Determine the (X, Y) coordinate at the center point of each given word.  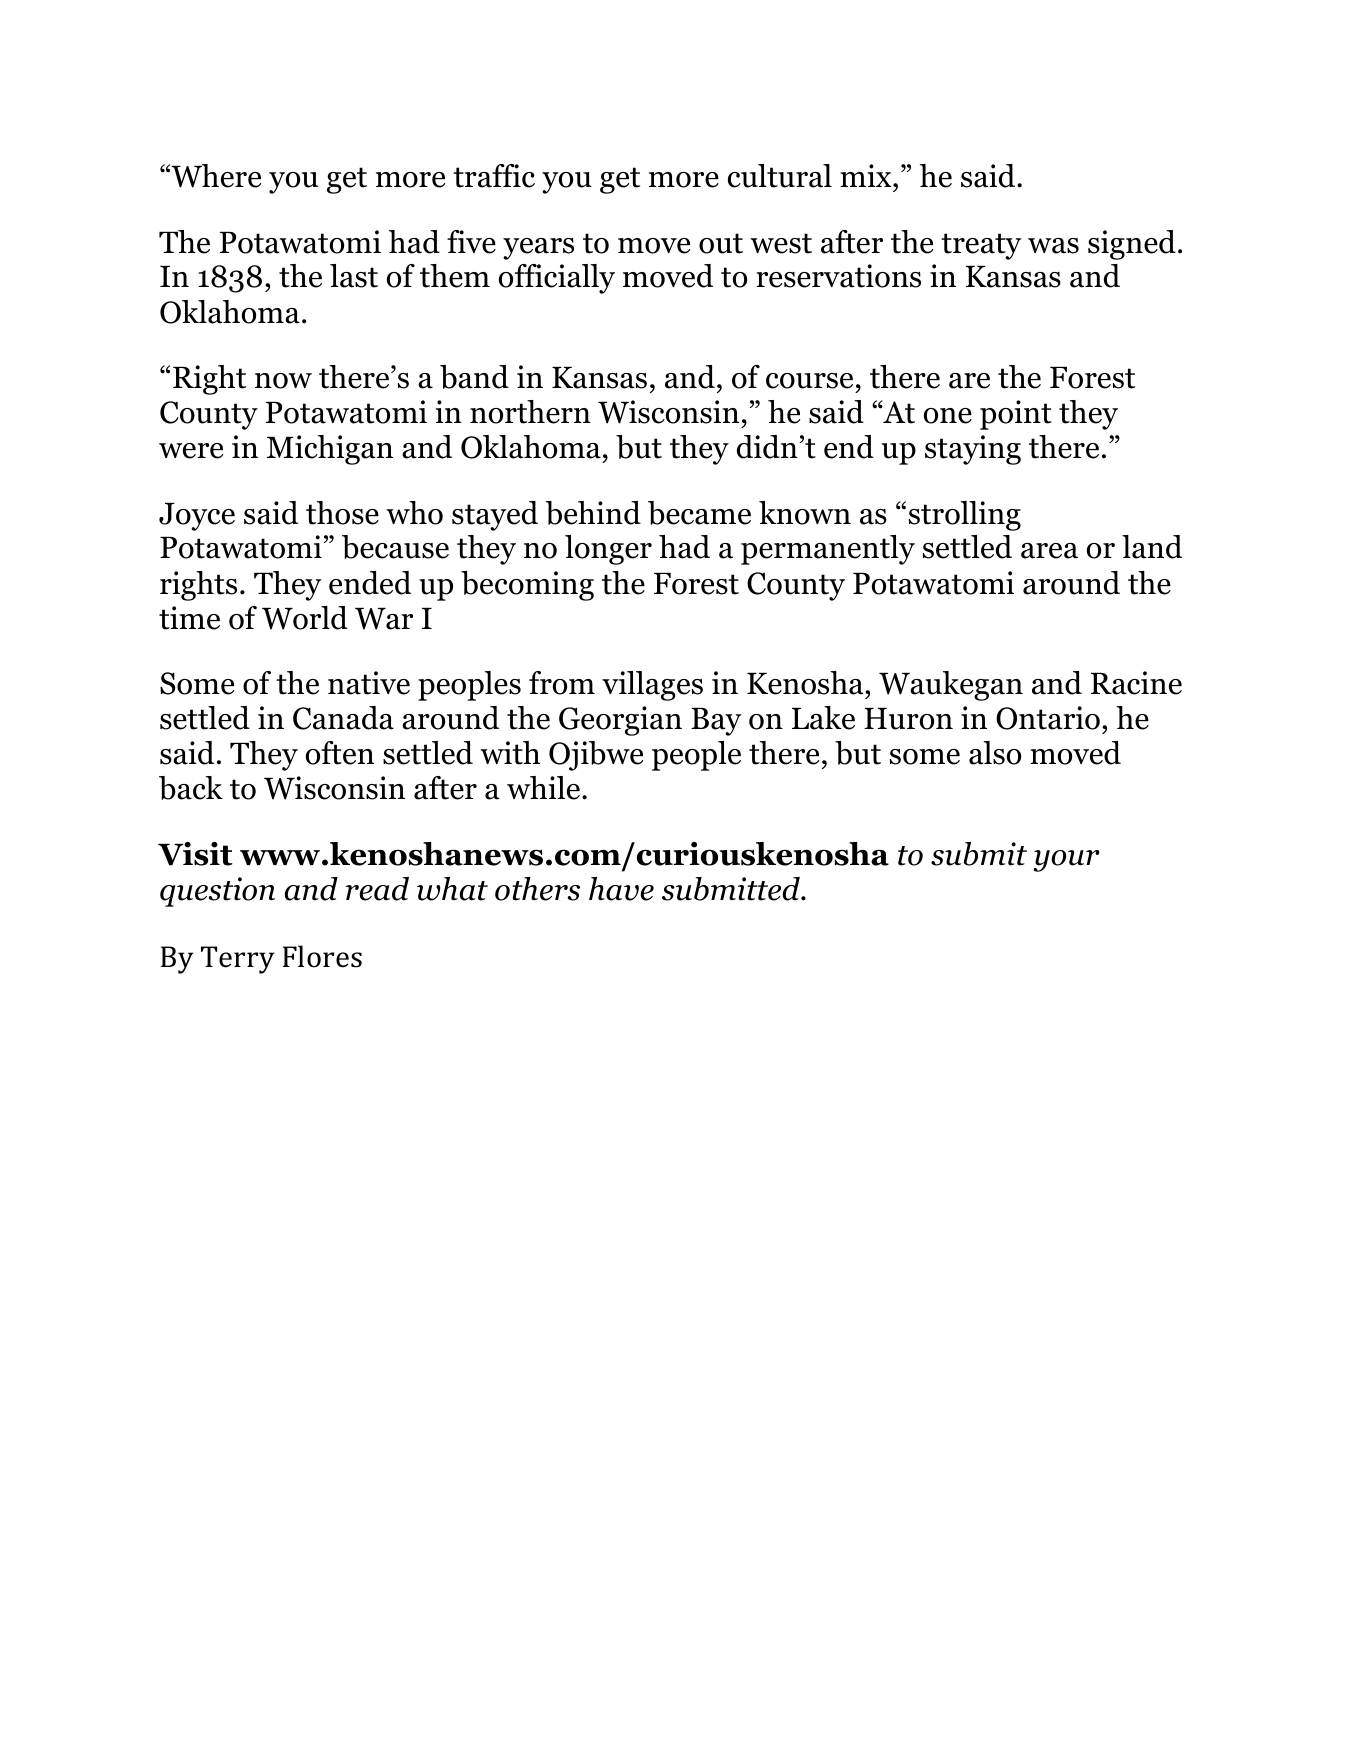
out (721, 243)
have (621, 889)
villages (652, 686)
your (1067, 861)
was (1053, 246)
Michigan (330, 450)
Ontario (1048, 718)
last (354, 276)
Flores (322, 956)
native (369, 683)
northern (530, 412)
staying (973, 450)
